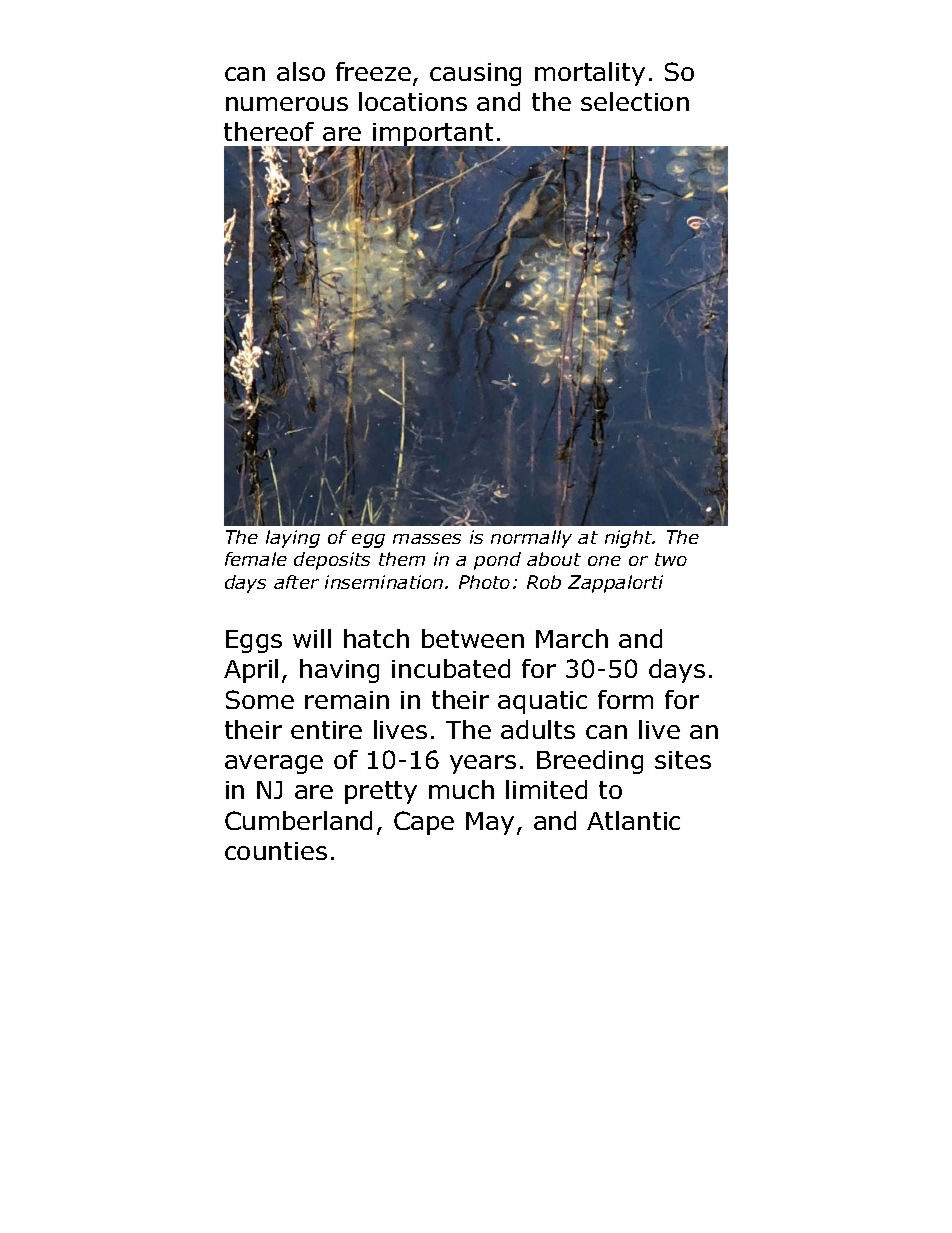 The width and height of the screenshot is (952, 1233). I want to click on causing, so click(475, 74).
